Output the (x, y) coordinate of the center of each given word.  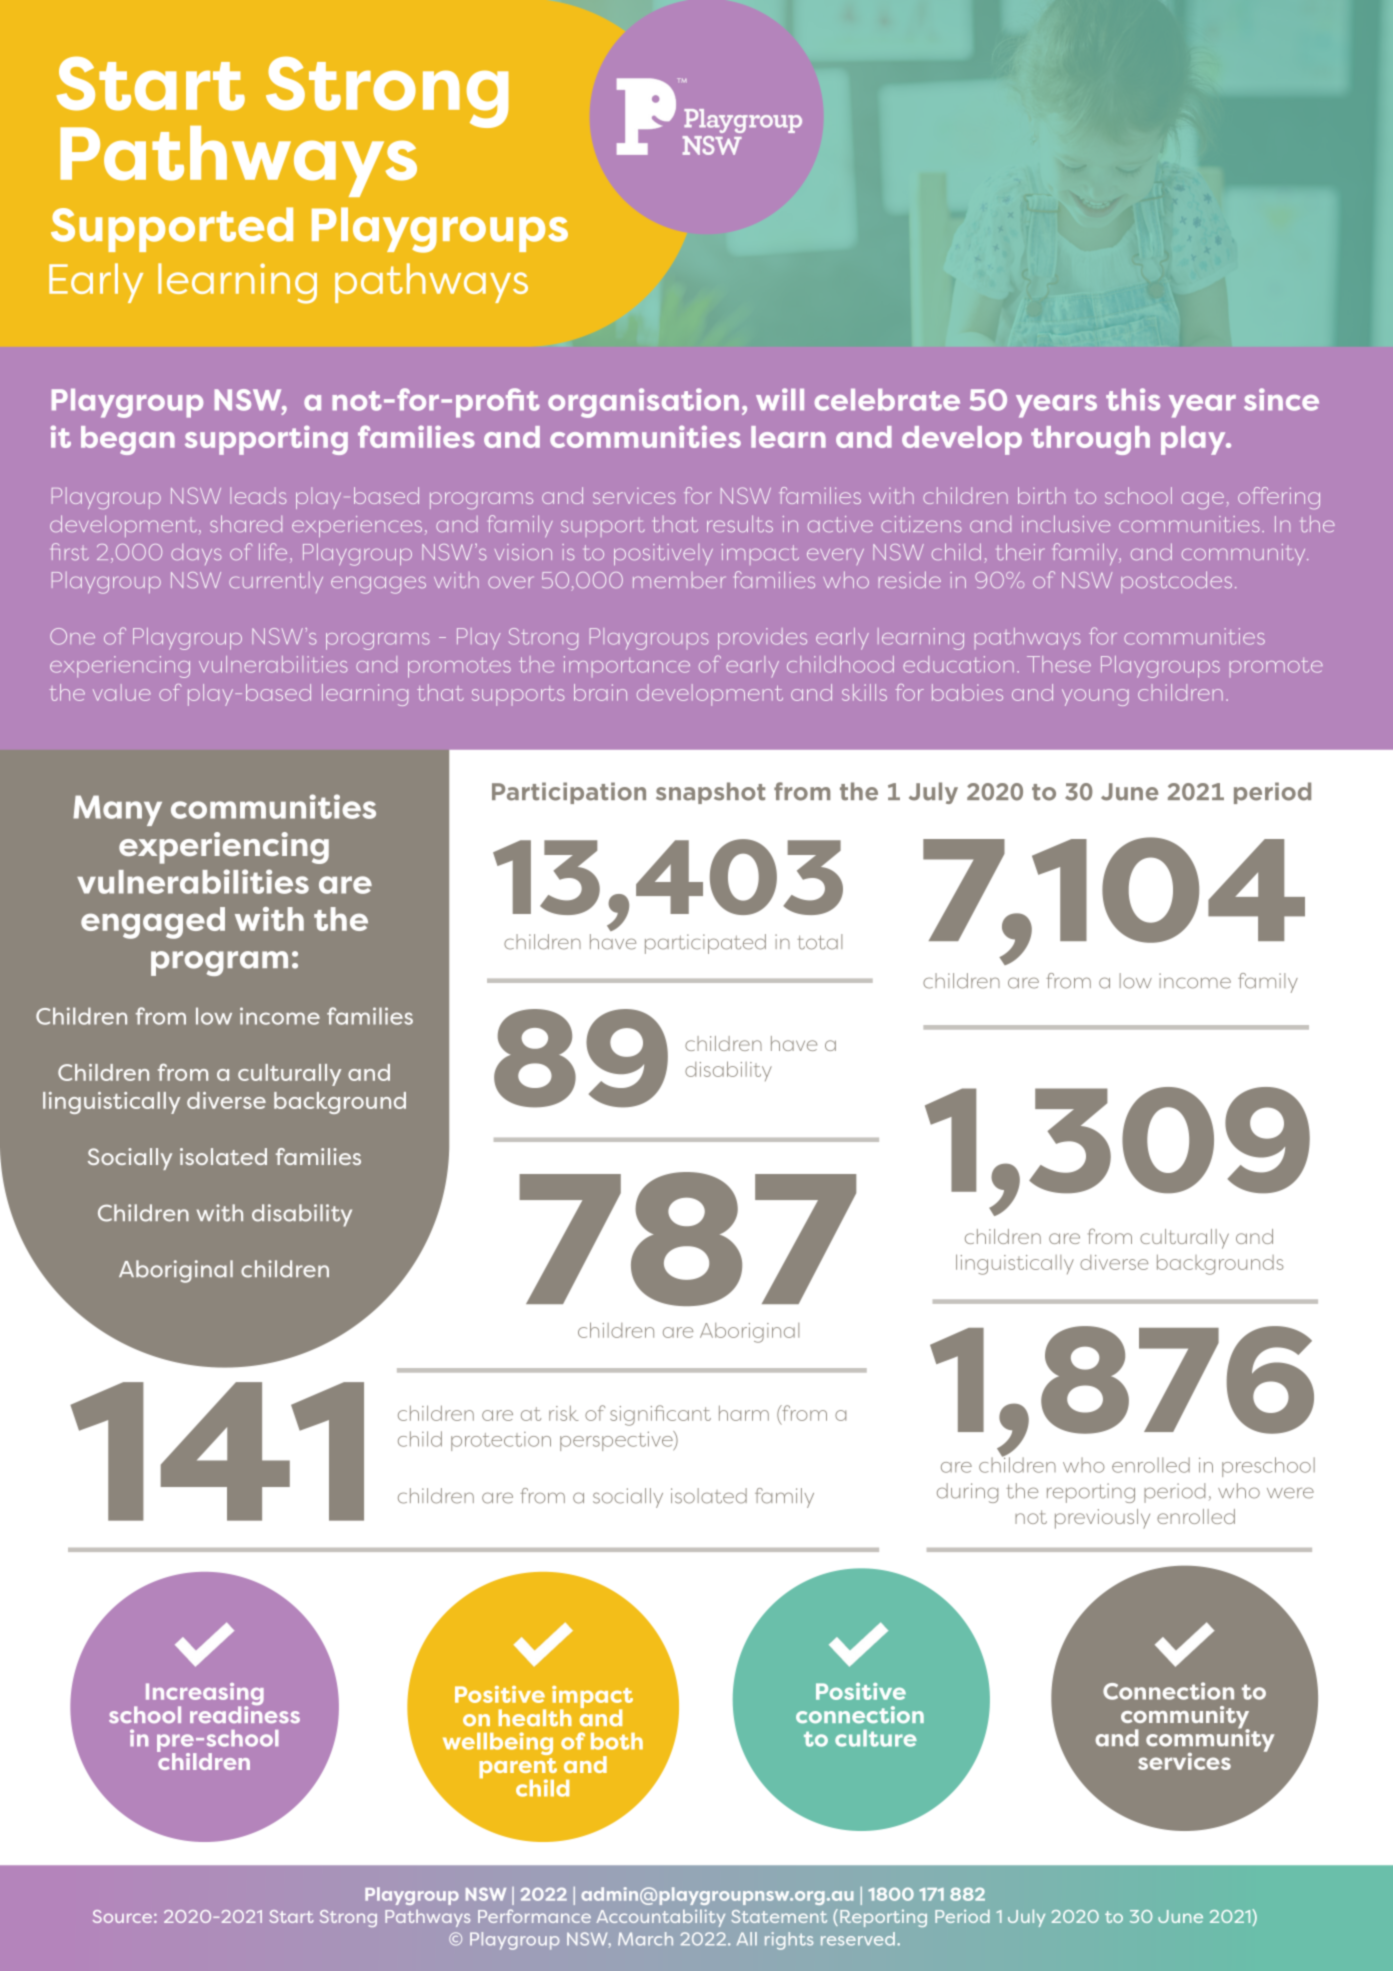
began (128, 440)
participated (705, 944)
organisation (643, 403)
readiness (245, 1713)
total (819, 942)
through (1090, 440)
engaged (153, 923)
